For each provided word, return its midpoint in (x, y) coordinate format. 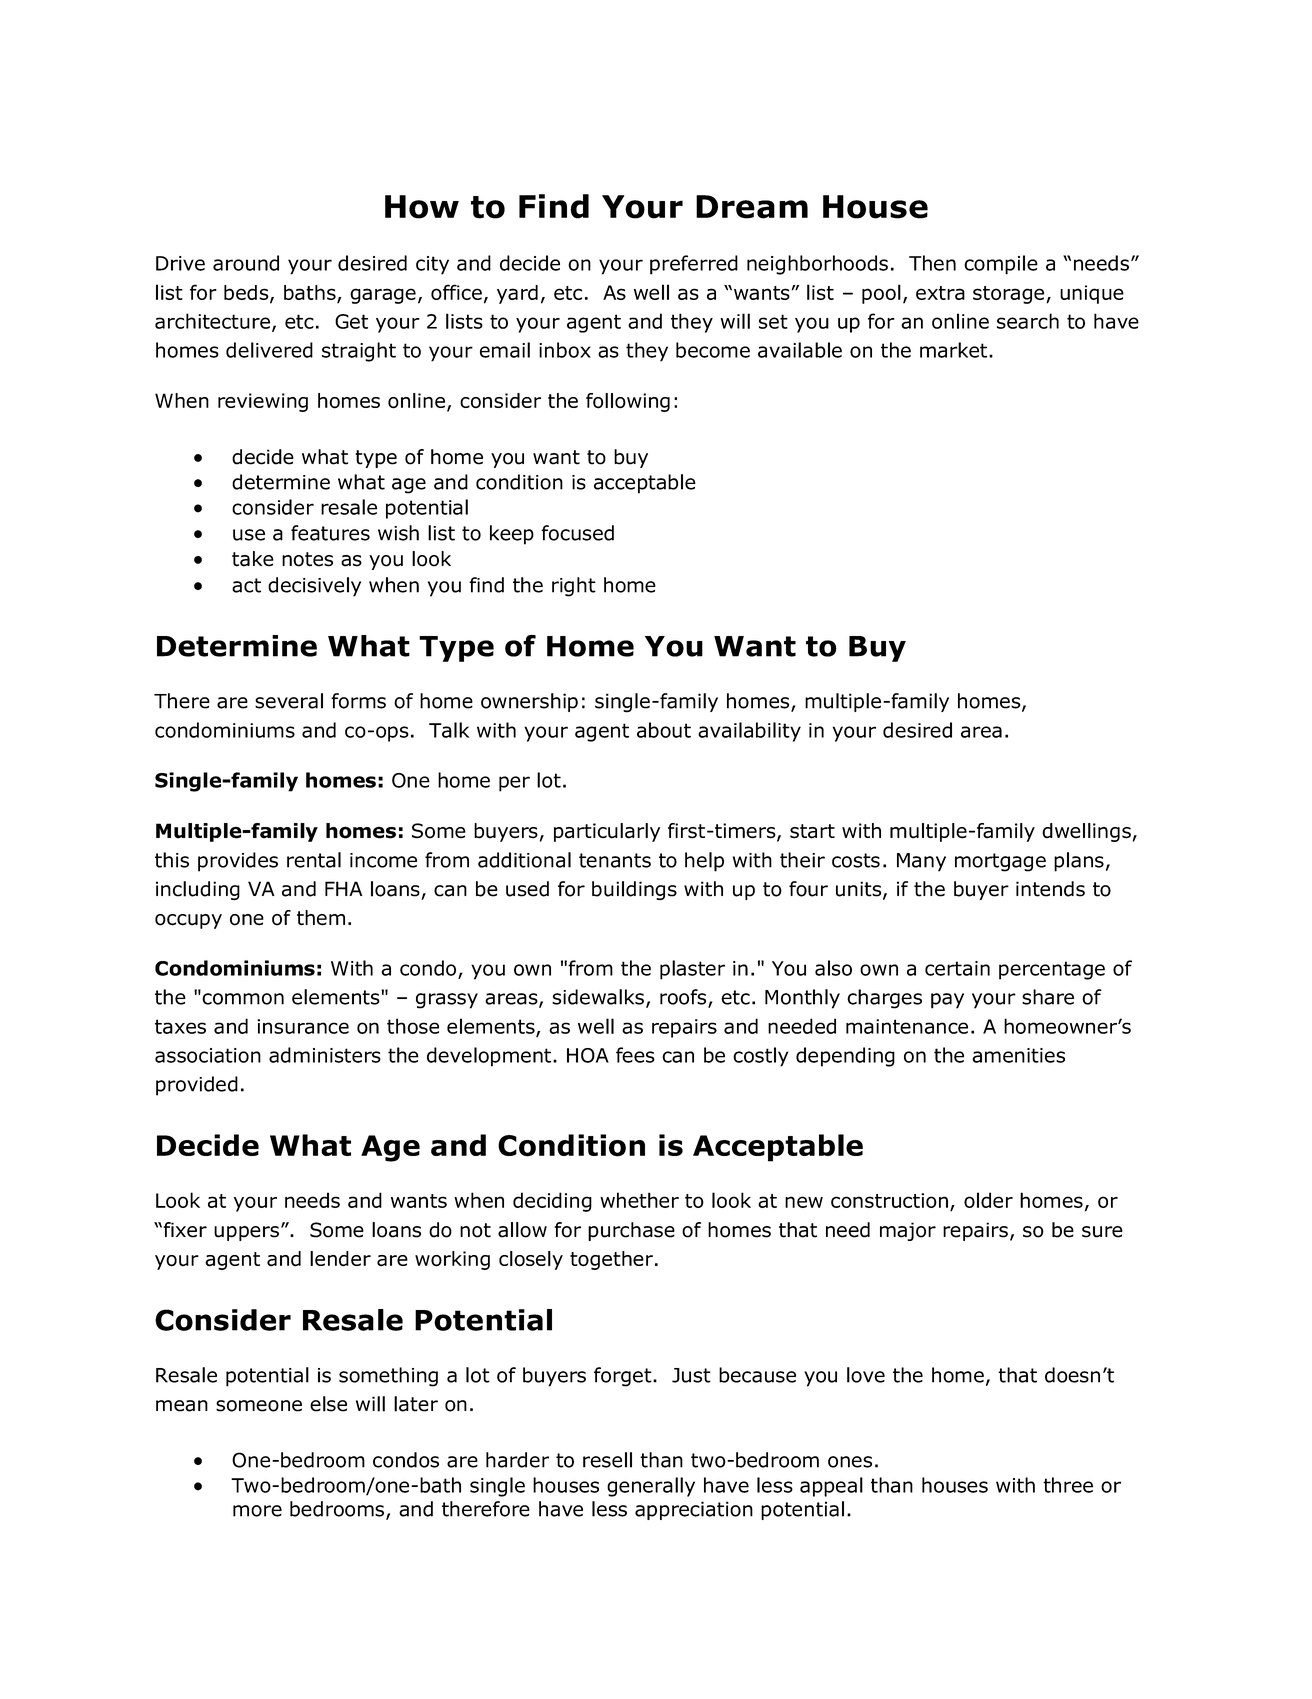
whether (639, 1200)
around (246, 263)
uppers (246, 1233)
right (574, 587)
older (988, 1200)
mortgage (1000, 862)
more (257, 1511)
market (953, 350)
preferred (694, 265)
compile (1001, 265)
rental (314, 860)
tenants (615, 860)
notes (307, 559)
